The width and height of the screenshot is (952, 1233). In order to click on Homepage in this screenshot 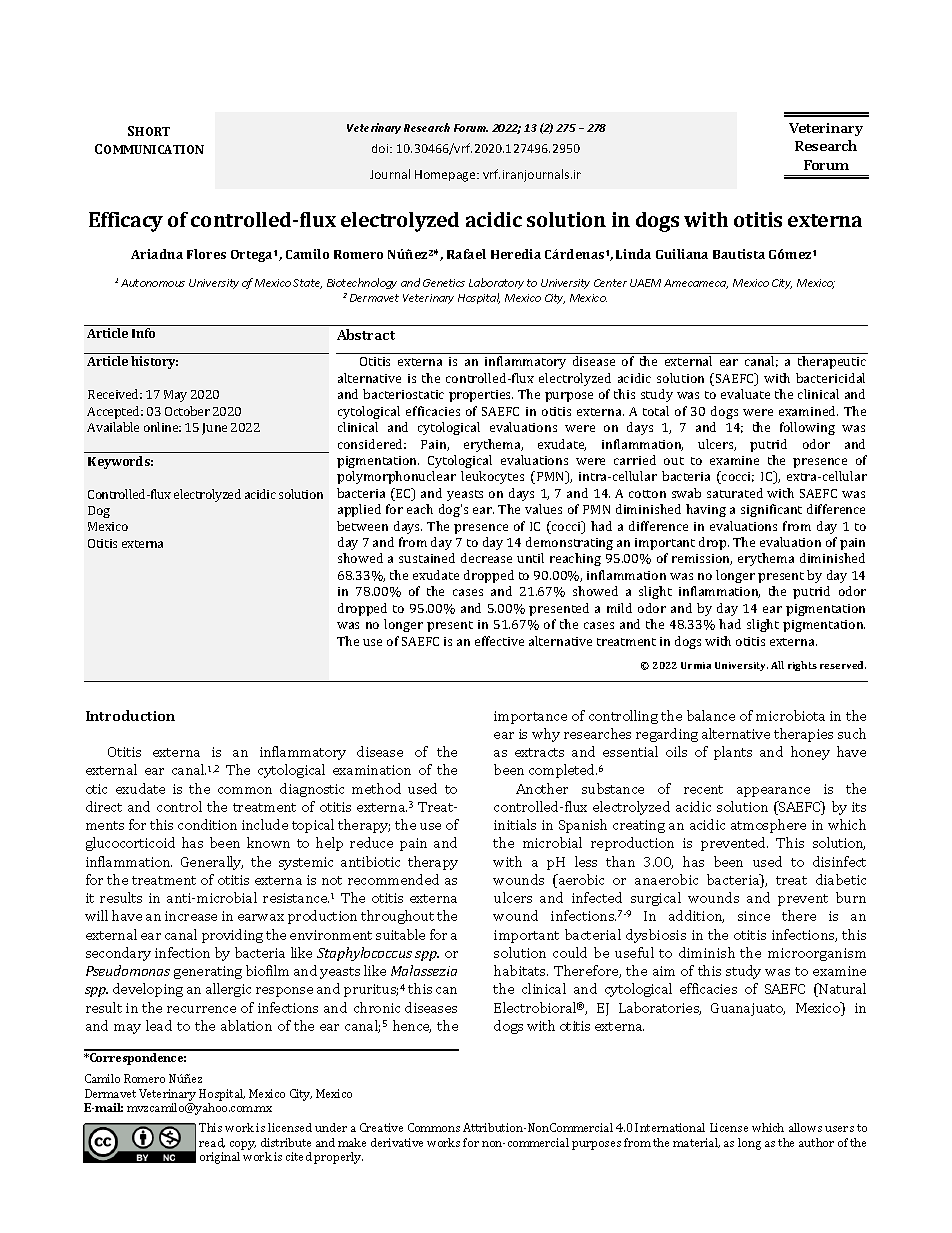, I will do `click(446, 176)`.
